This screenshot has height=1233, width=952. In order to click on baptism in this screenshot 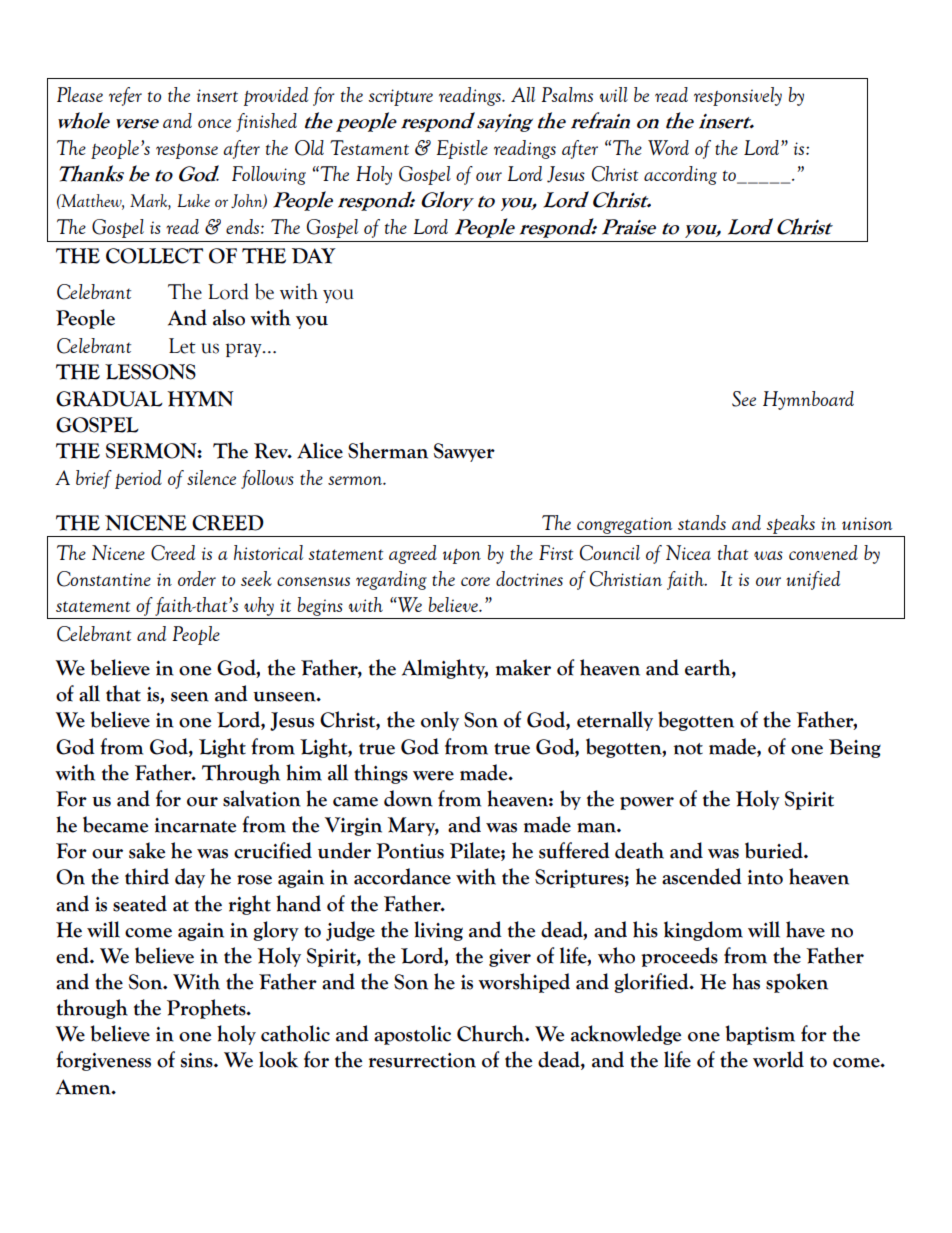, I will do `click(760, 1035)`.
